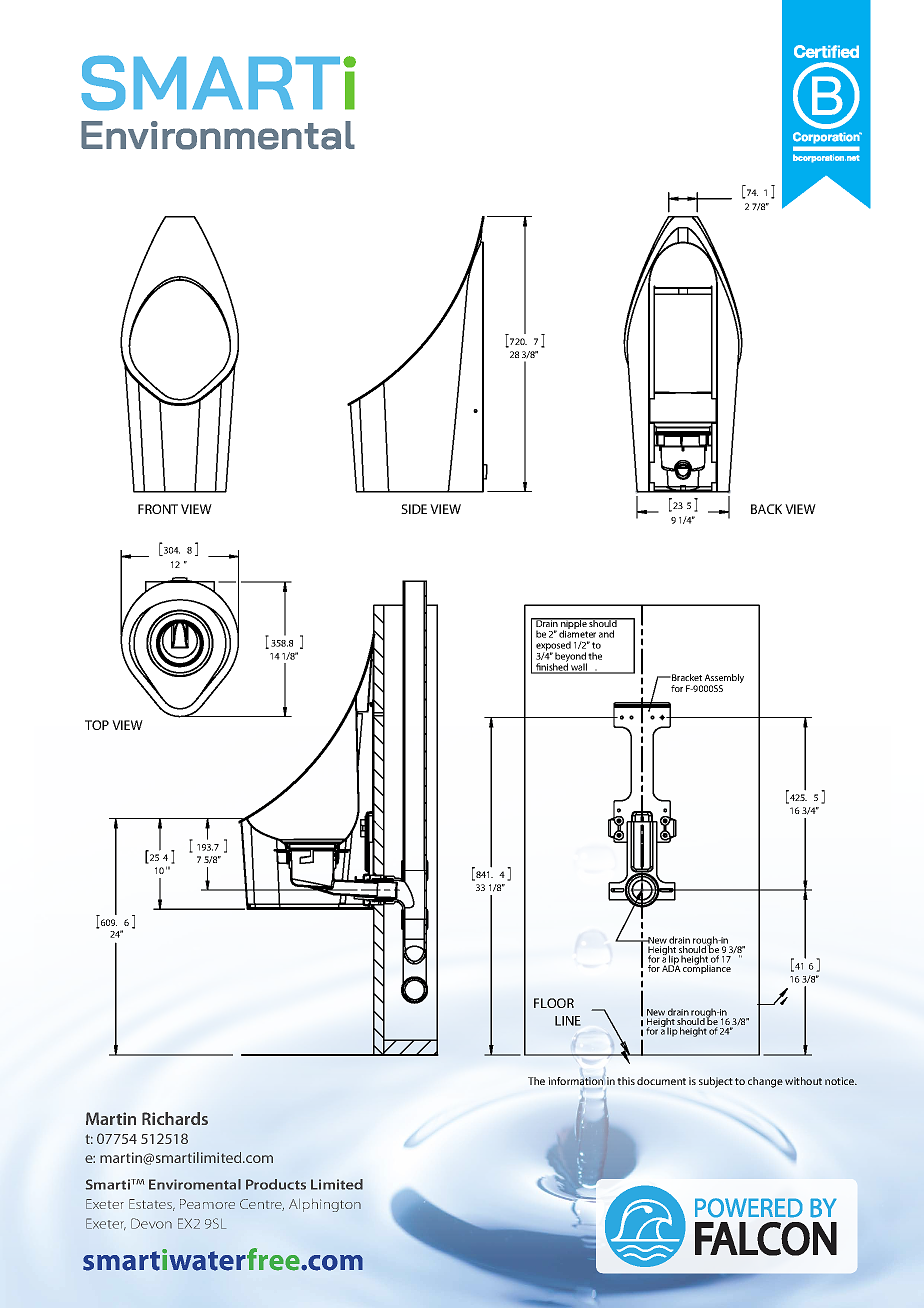 The height and width of the screenshot is (1308, 924). Describe the element at coordinates (568, 1021) in the screenshot. I see `LINE` at that location.
